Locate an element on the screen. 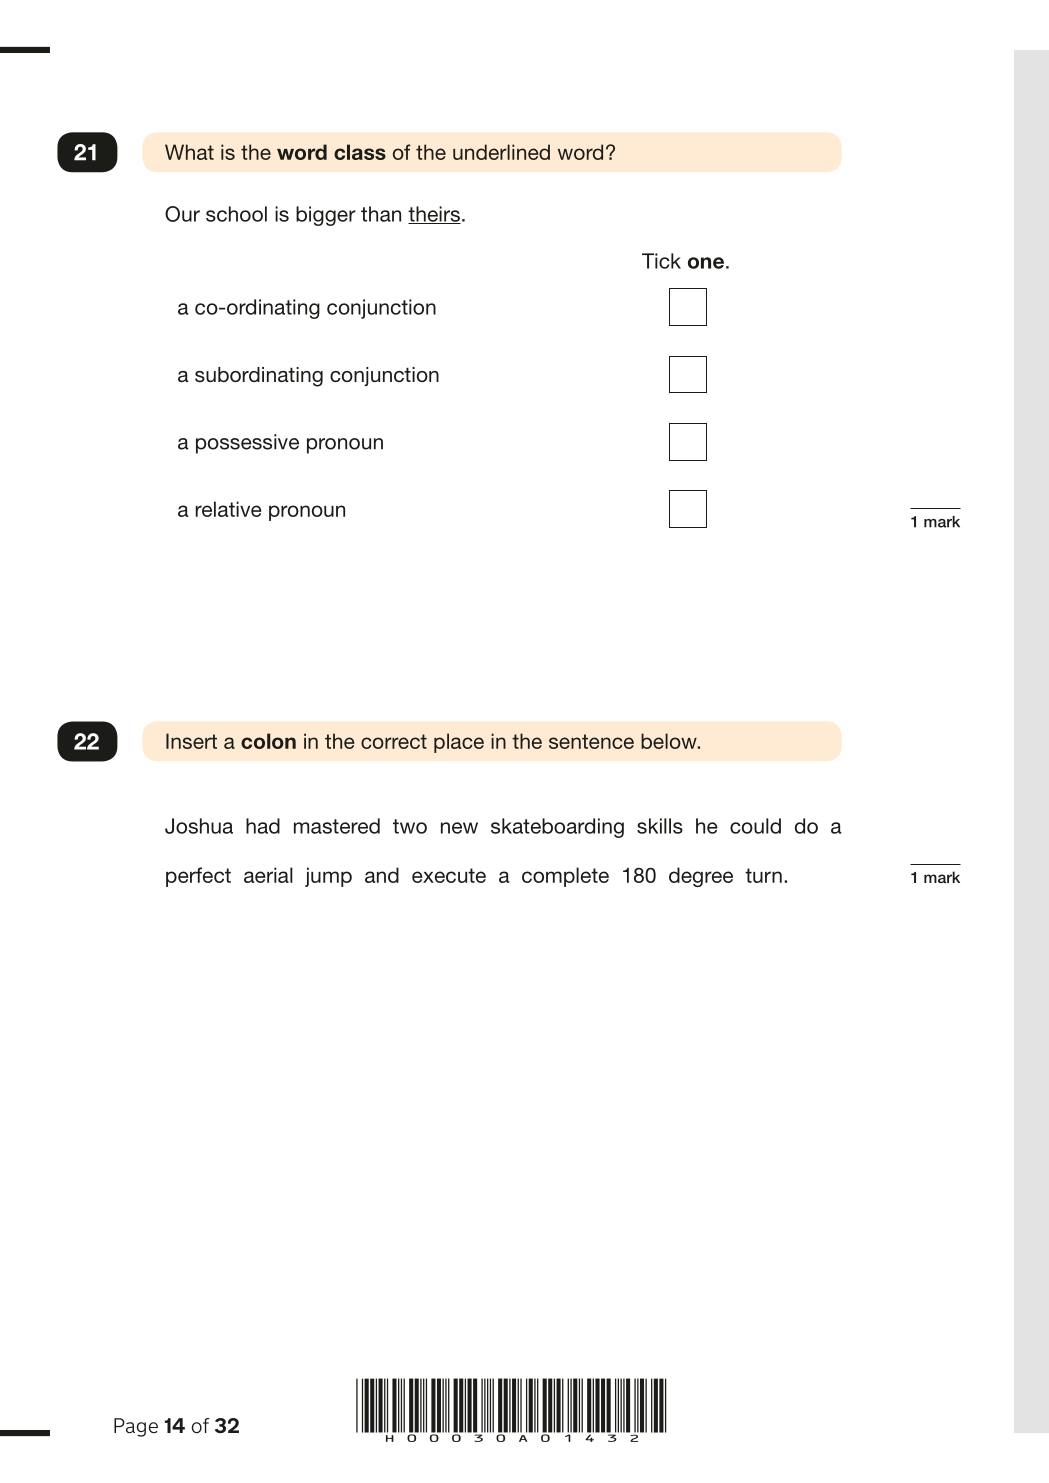  skills is located at coordinates (660, 826).
